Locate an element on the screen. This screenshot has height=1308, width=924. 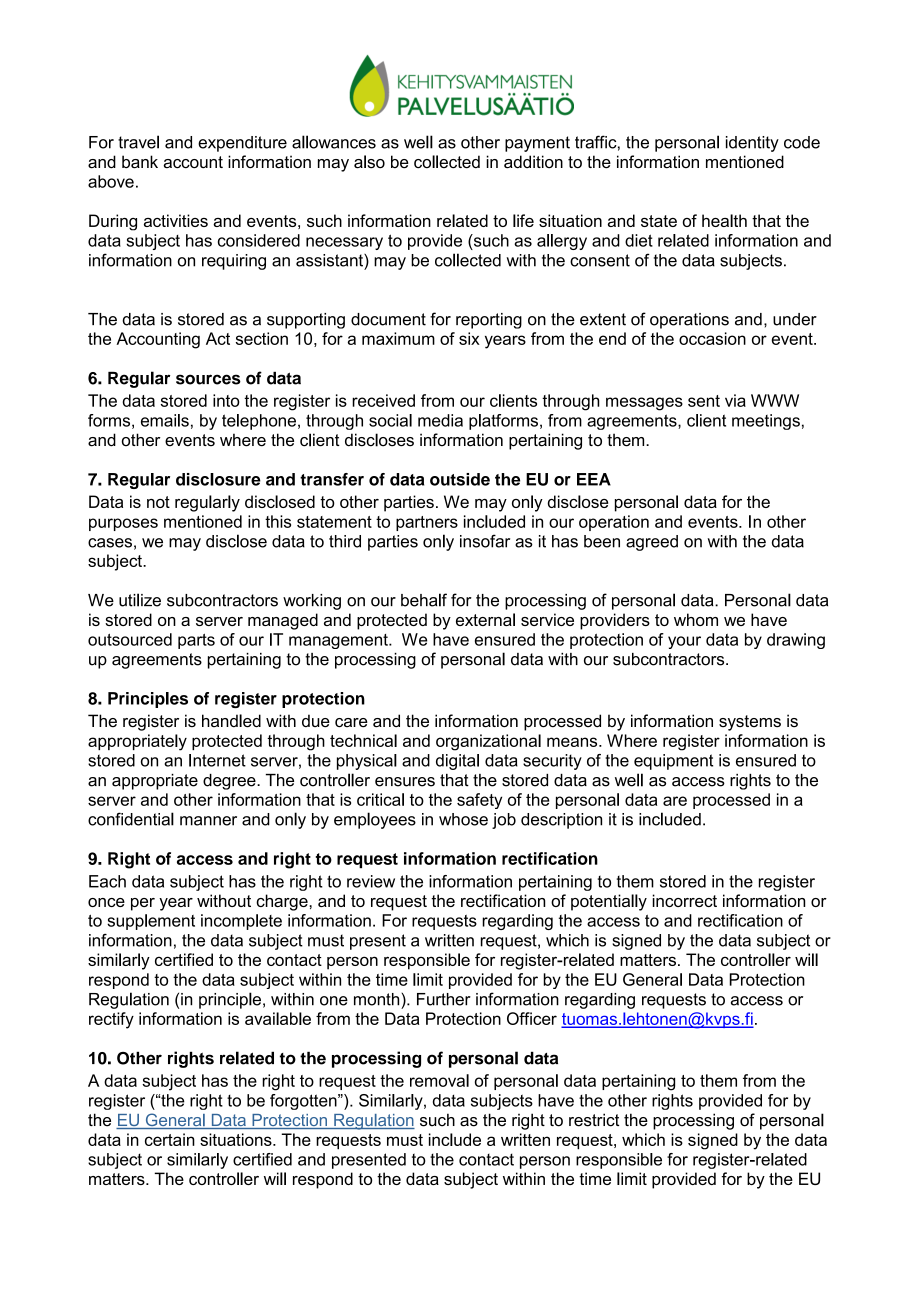
bank is located at coordinates (140, 162).
